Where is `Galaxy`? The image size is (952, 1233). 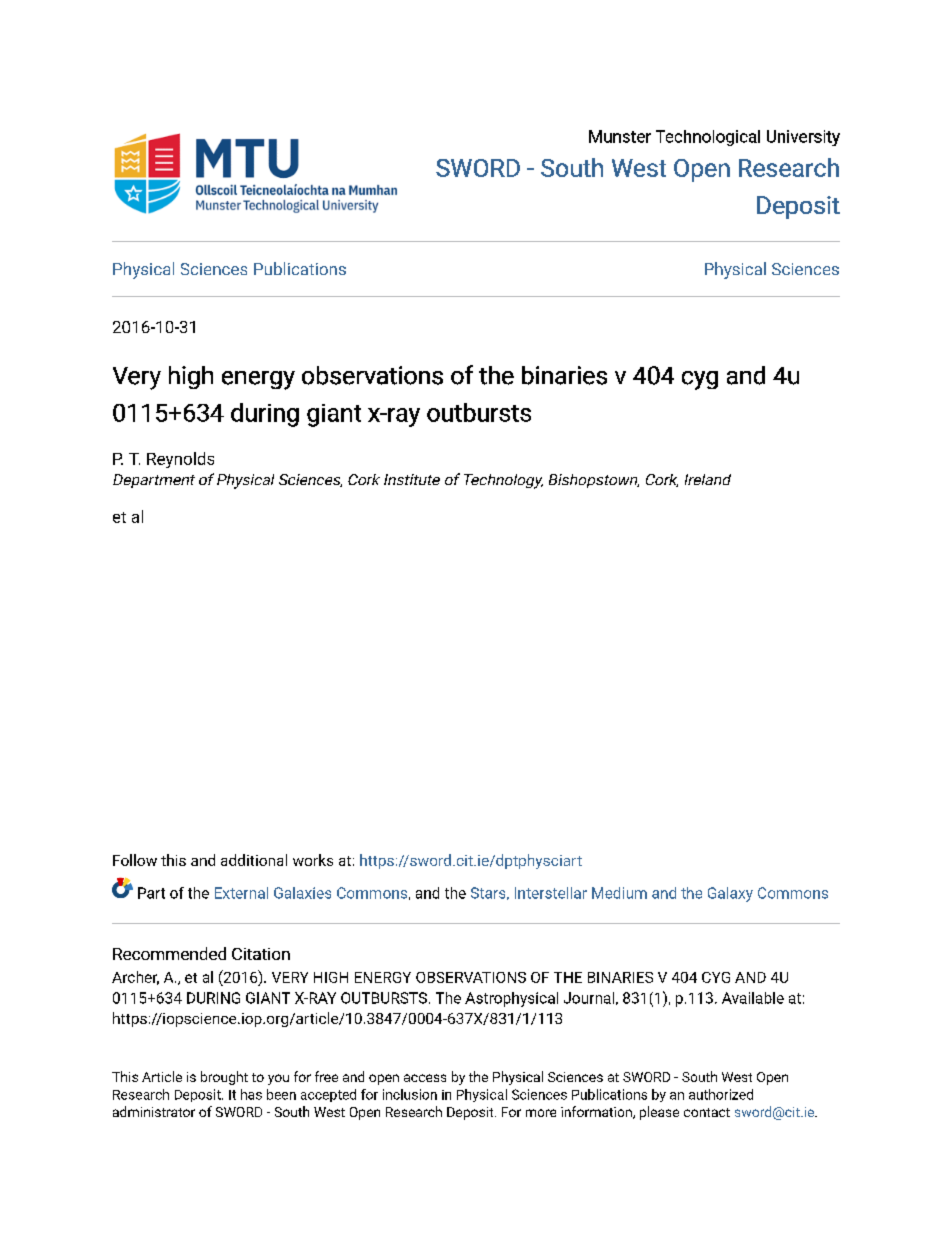 Galaxy is located at coordinates (730, 894).
